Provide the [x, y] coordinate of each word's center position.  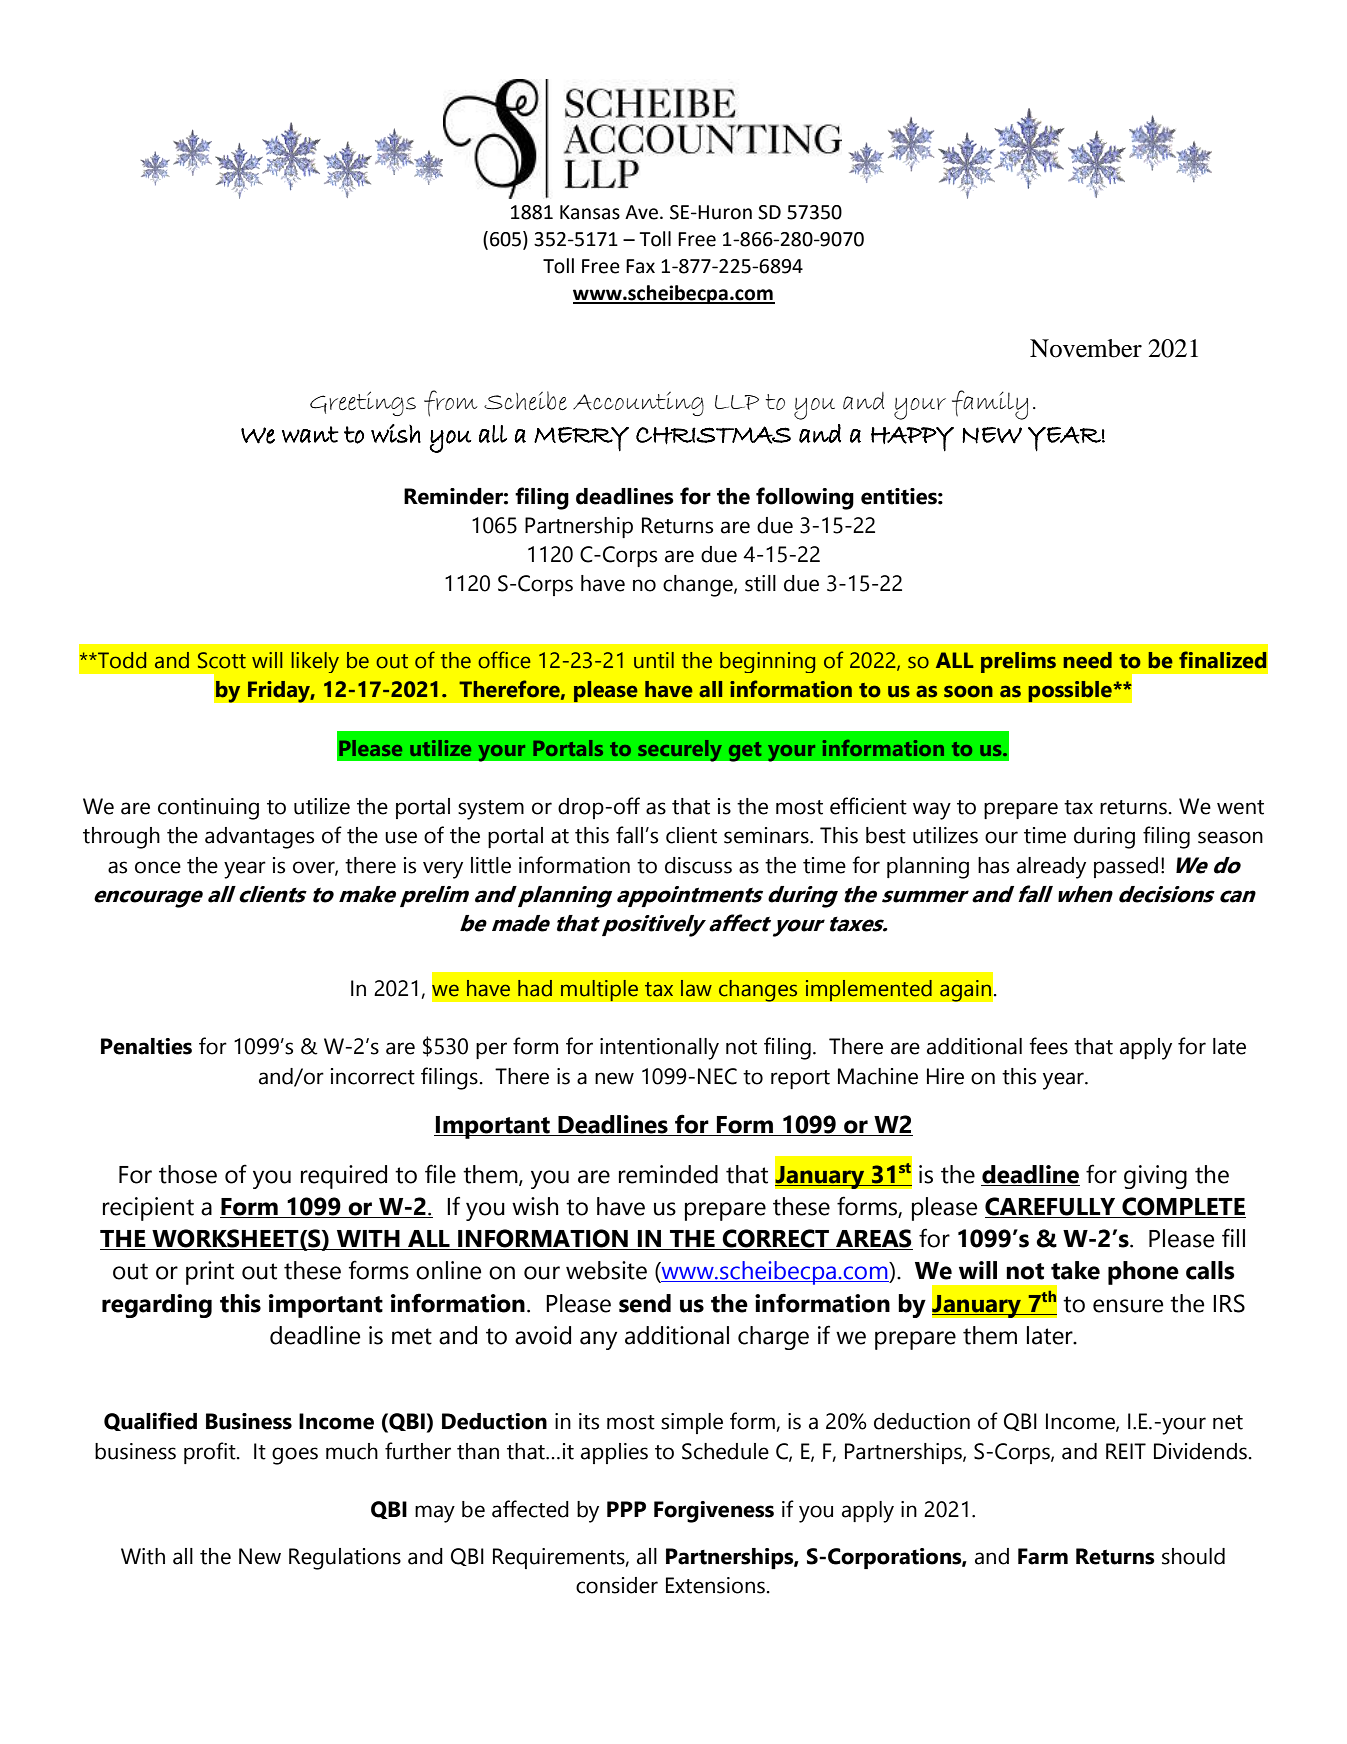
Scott [222, 660]
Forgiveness [714, 1512]
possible [1071, 691]
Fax [640, 266]
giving [1155, 1177]
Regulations [345, 1559]
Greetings [363, 403]
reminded [668, 1174]
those [188, 1174]
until [654, 660]
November [1086, 348]
